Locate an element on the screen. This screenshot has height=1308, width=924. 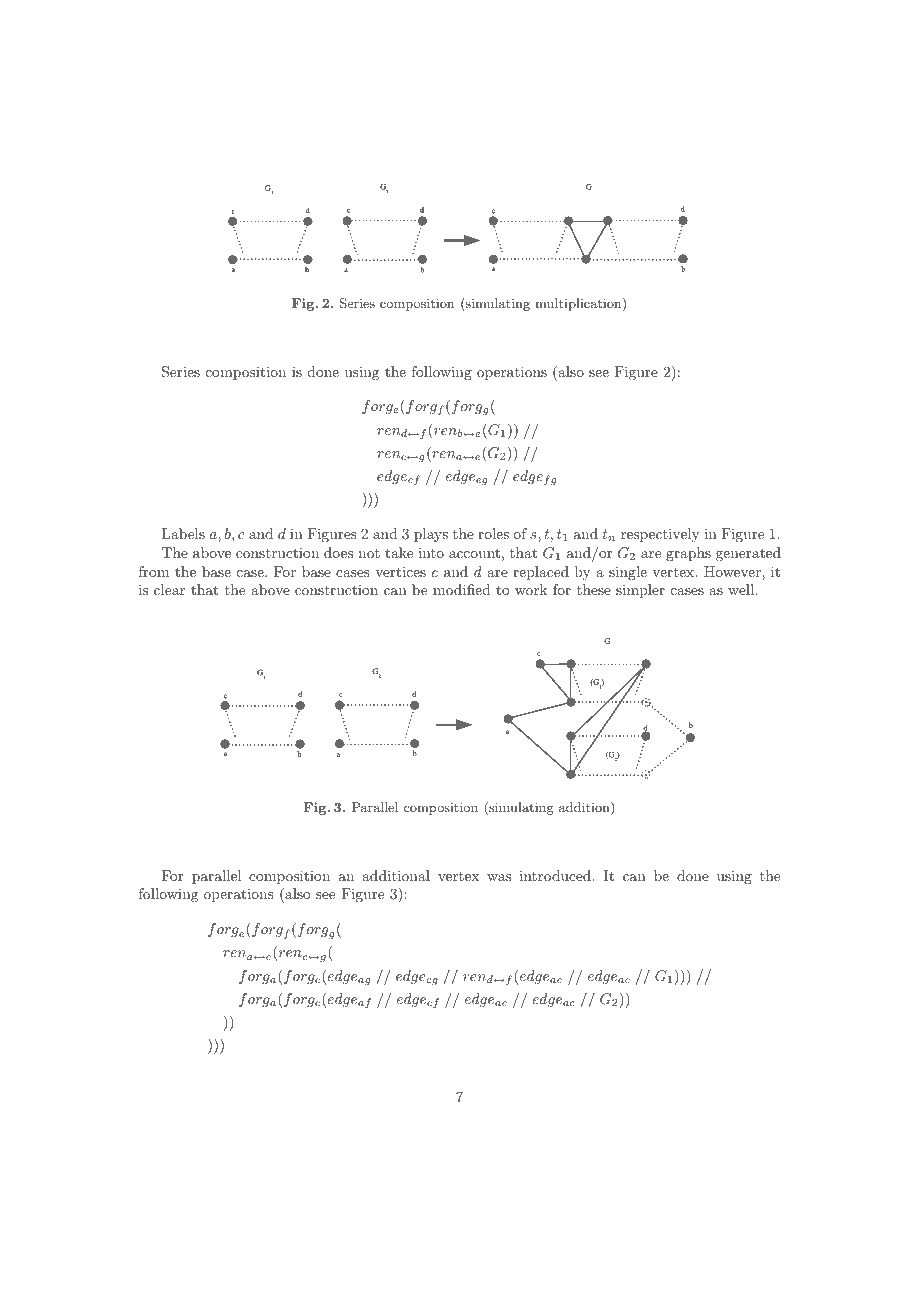
respectively is located at coordinates (660, 535).
